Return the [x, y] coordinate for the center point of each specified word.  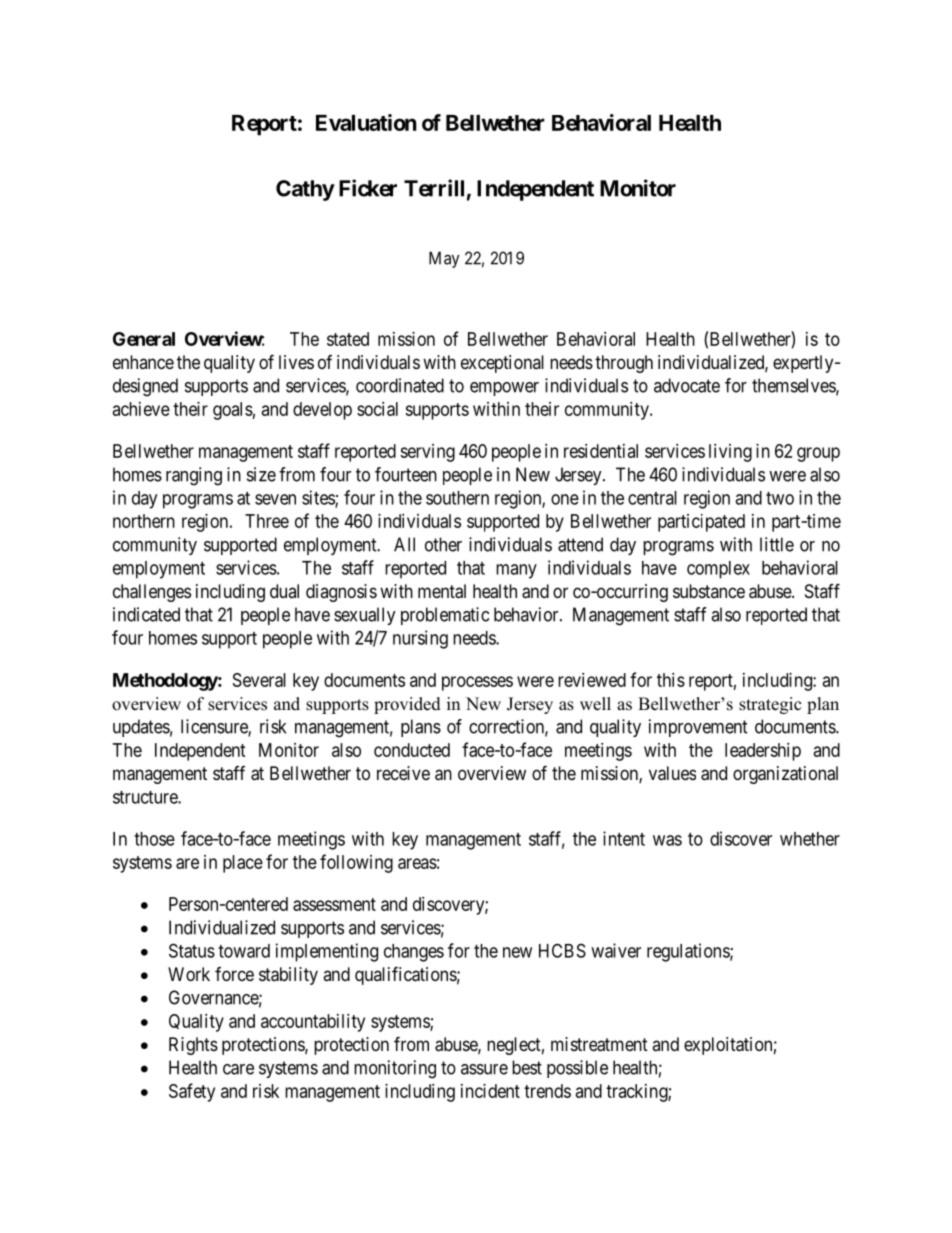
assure [484, 1069]
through [624, 364]
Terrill [434, 188]
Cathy [305, 190]
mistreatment [599, 1044]
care [238, 1069]
